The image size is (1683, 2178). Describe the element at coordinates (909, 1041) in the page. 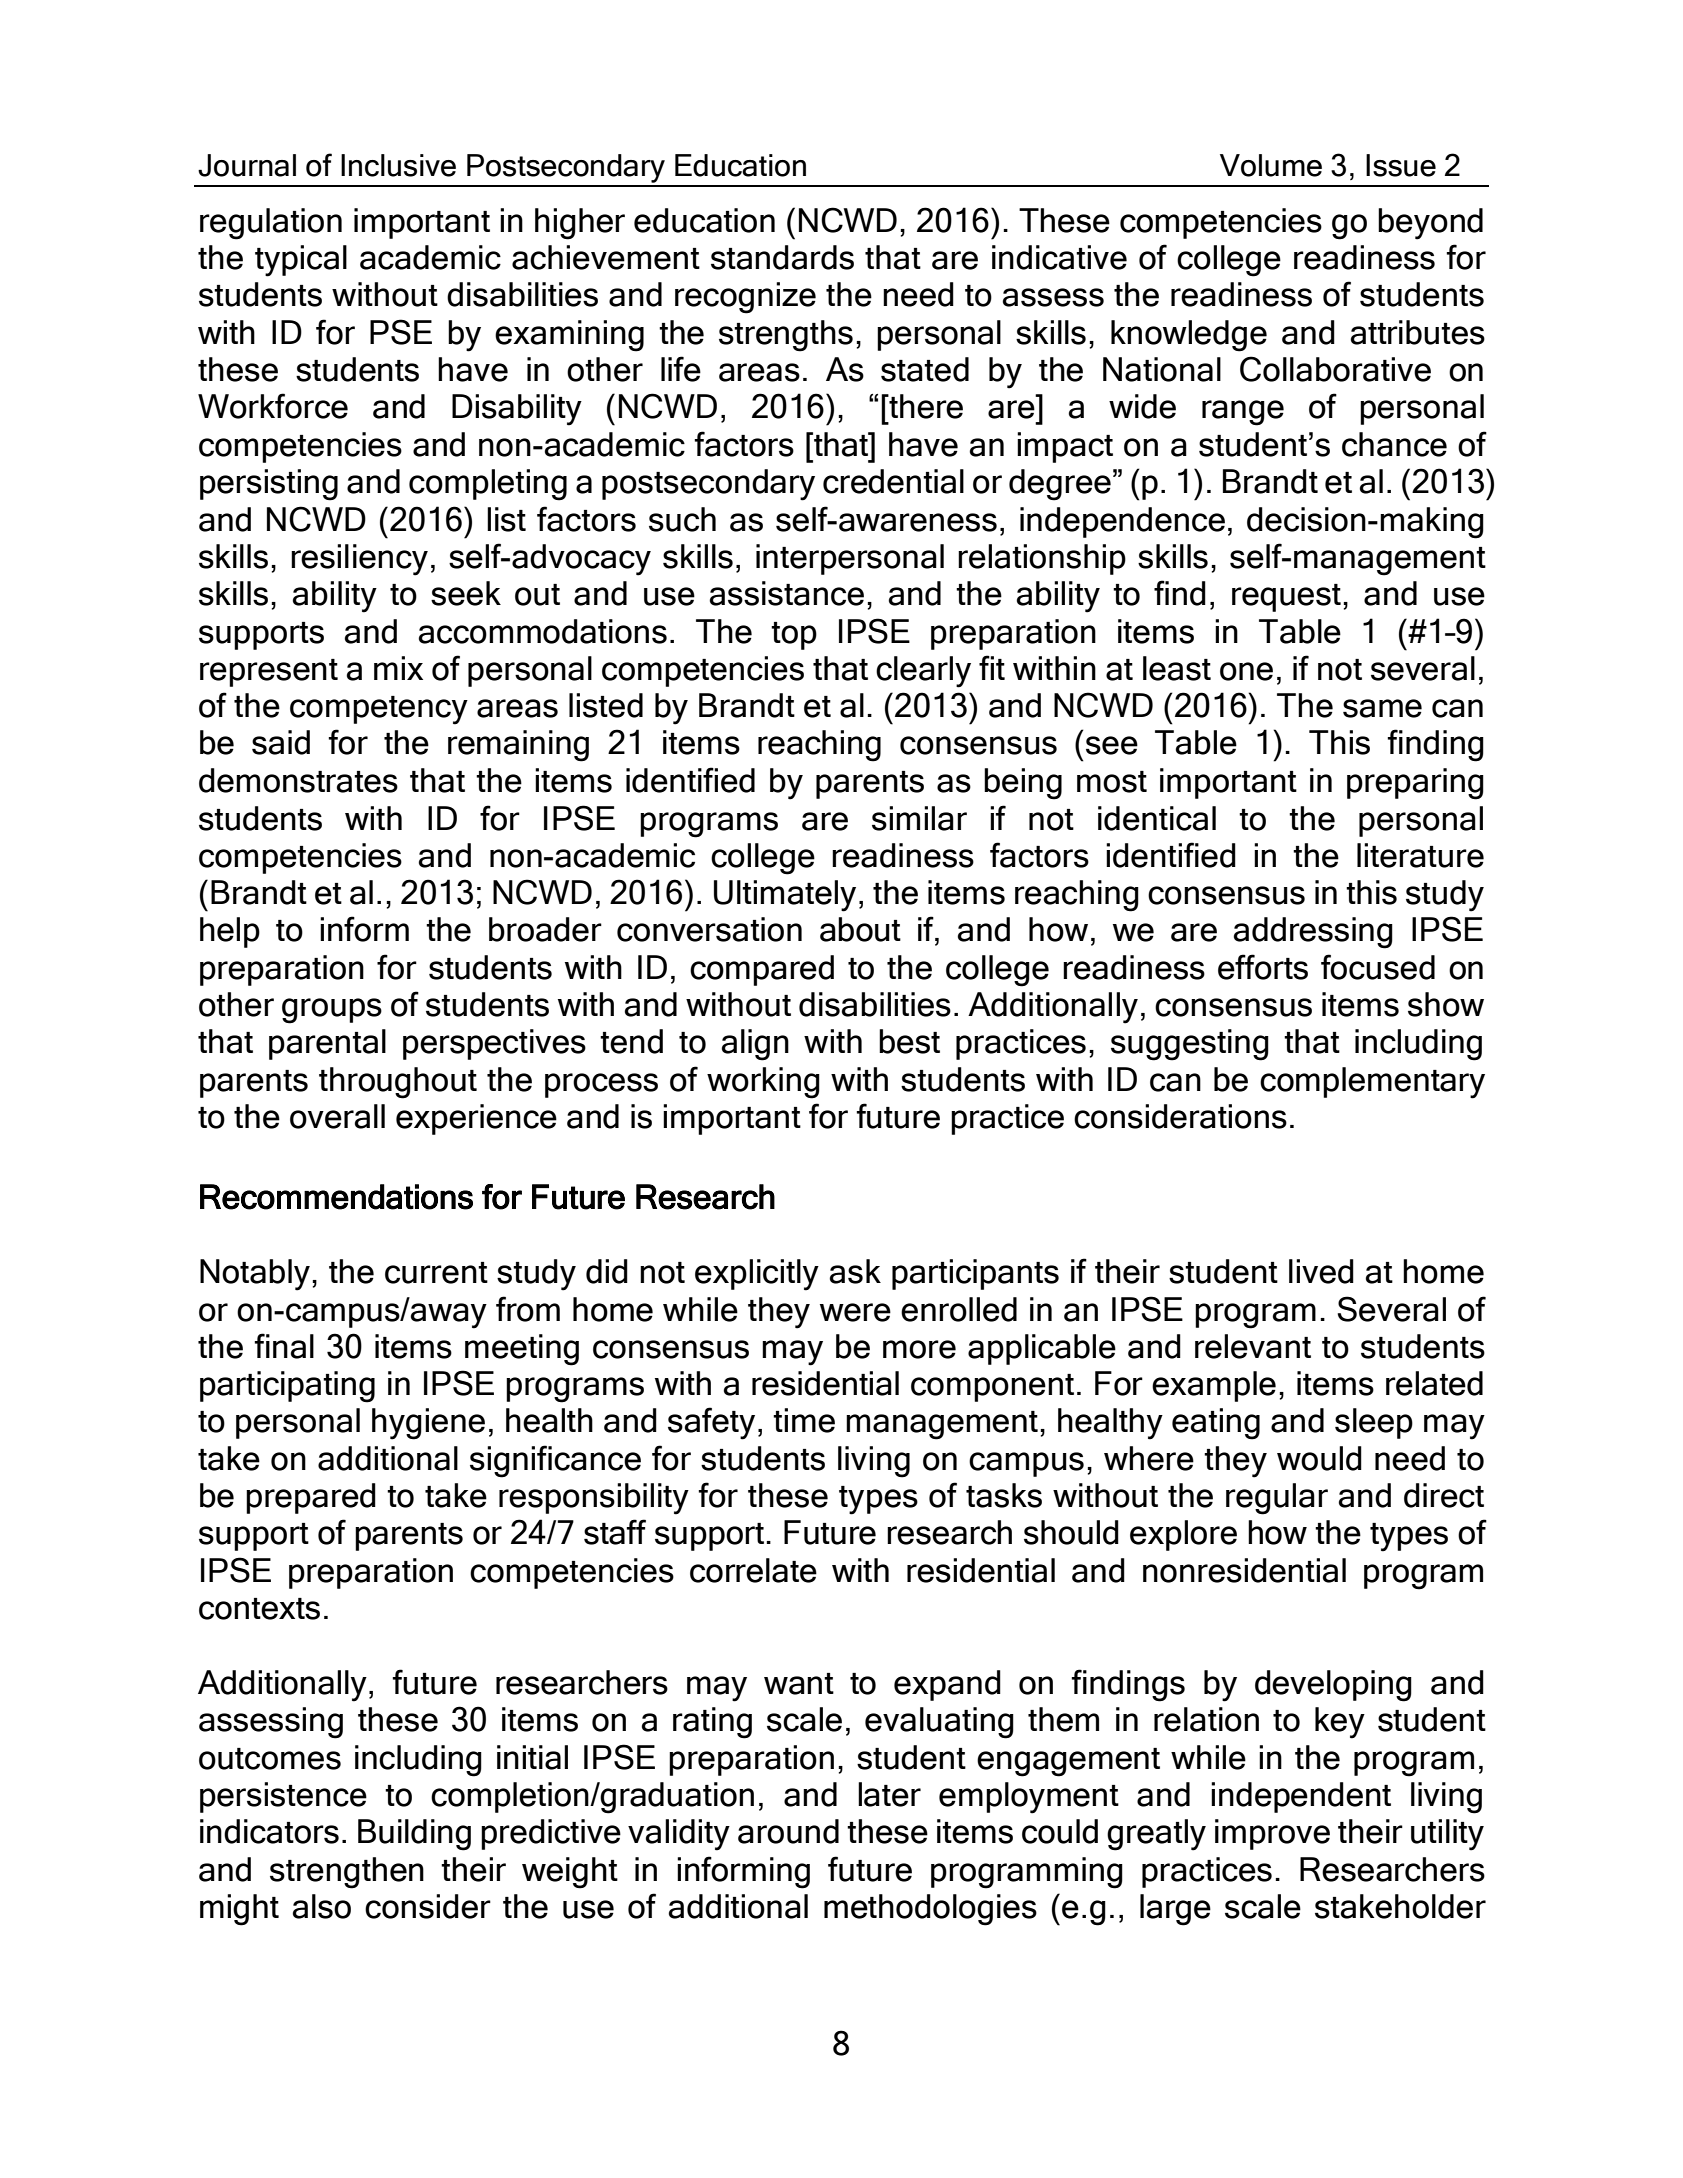

I see `best` at that location.
